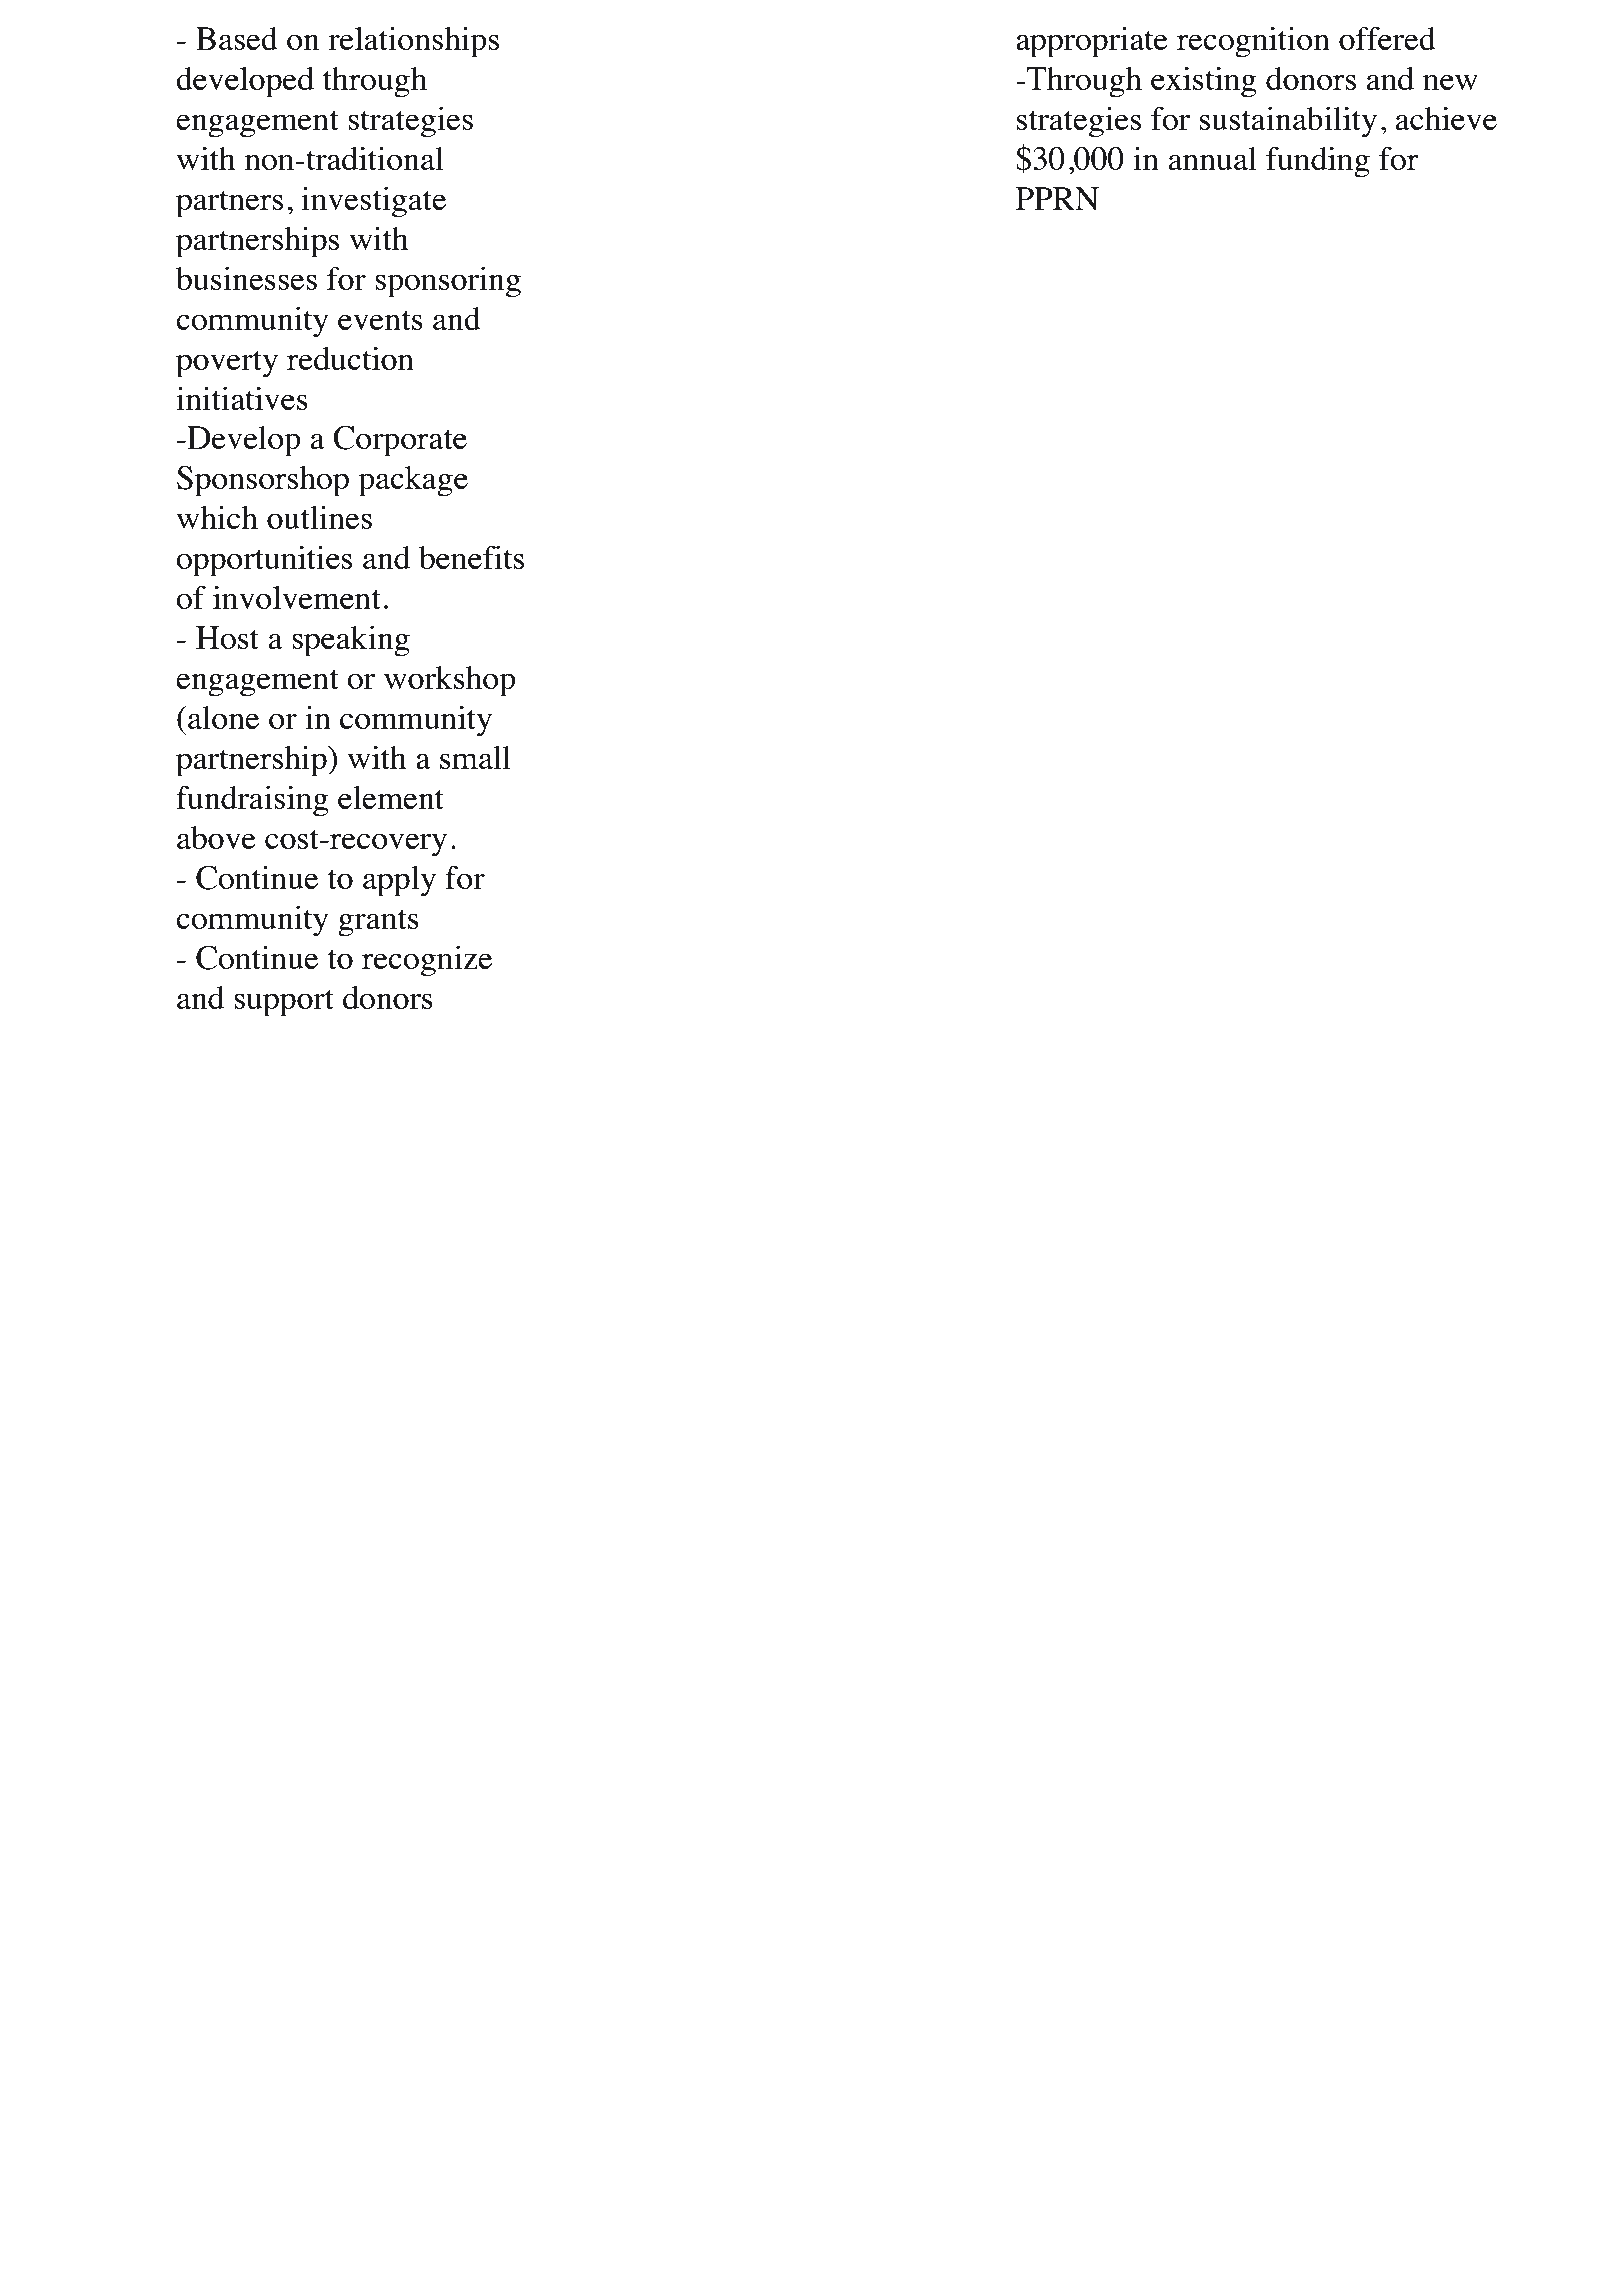  Describe the element at coordinates (319, 517) in the screenshot. I see `outlines` at that location.
